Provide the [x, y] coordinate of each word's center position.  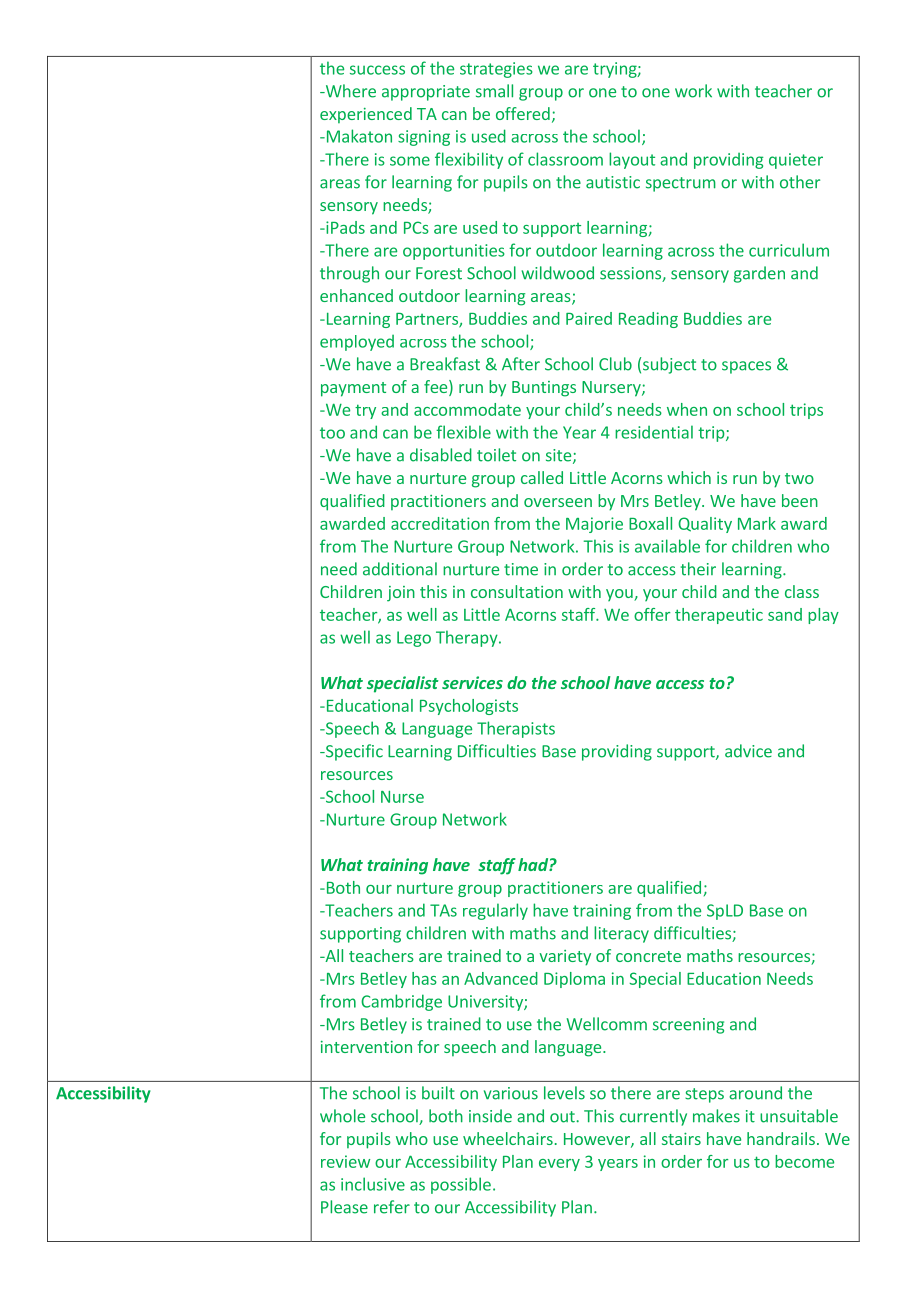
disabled [441, 455]
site [560, 456]
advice [748, 751]
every [559, 1165]
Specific [353, 752]
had [534, 864]
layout [632, 160]
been [800, 500]
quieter [796, 161]
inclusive [373, 1184]
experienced [366, 115]
